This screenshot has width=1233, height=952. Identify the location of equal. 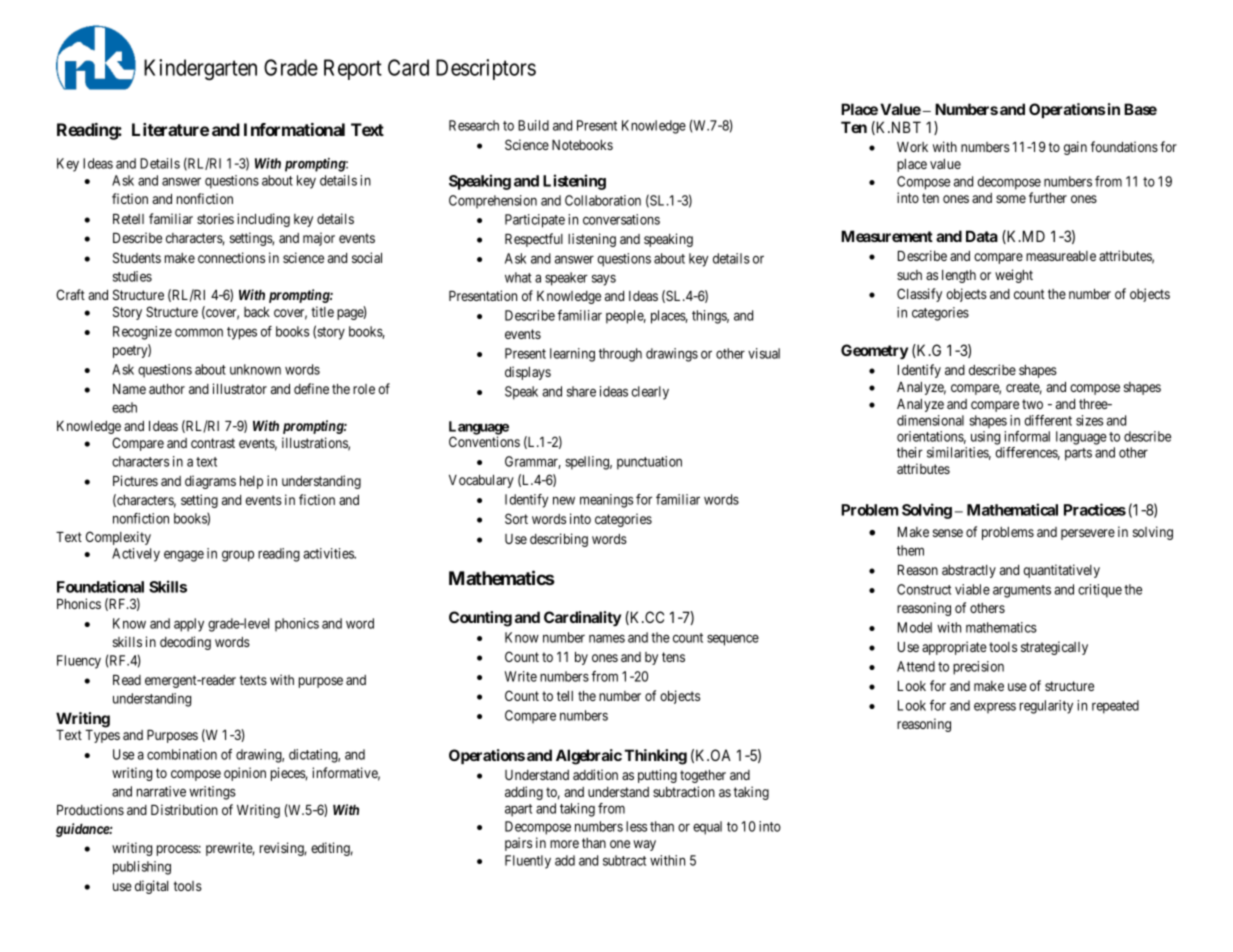
(707, 828).
